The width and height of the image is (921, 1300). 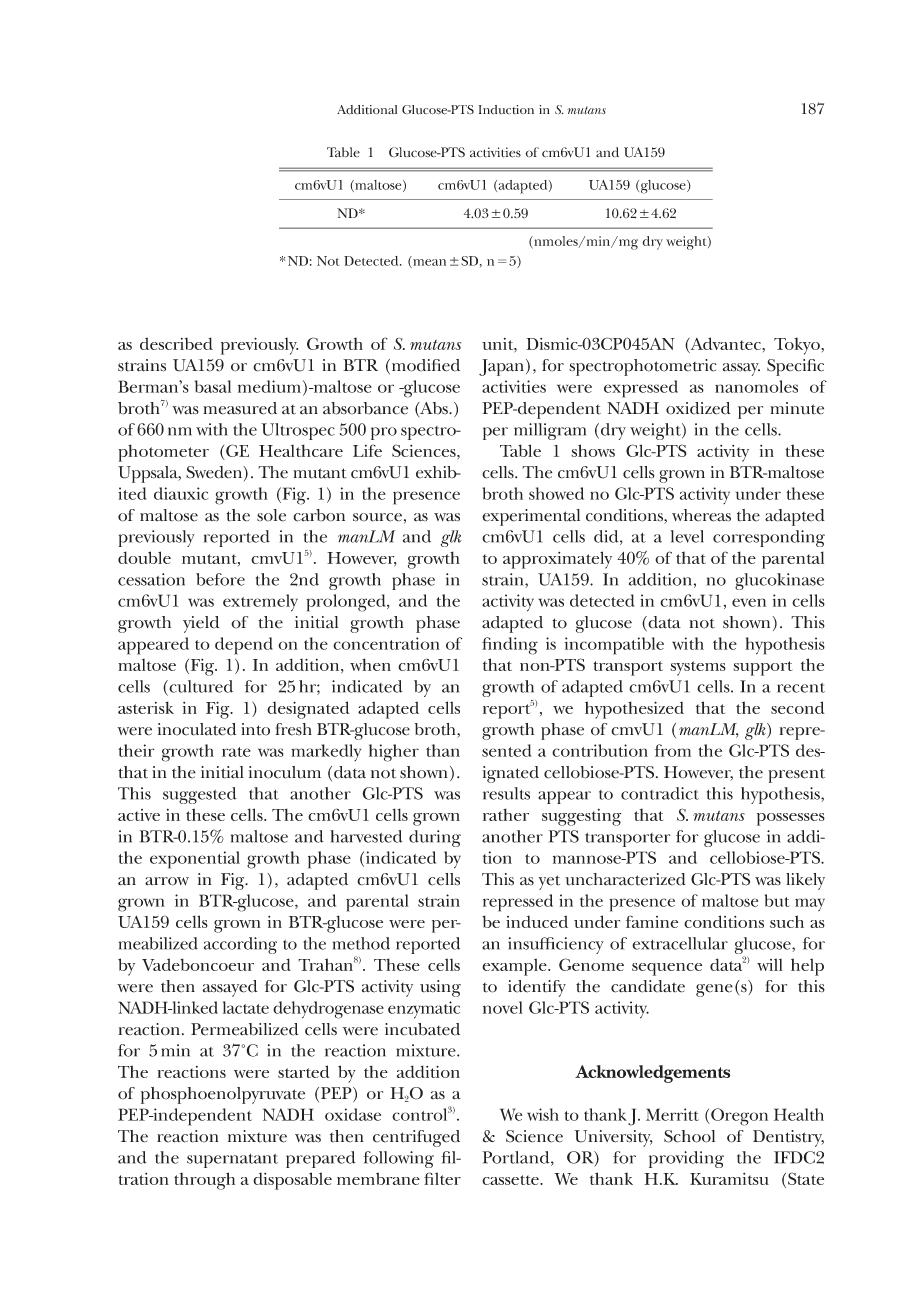 What do you see at coordinates (236, 752) in the image?
I see `rate` at bounding box center [236, 752].
